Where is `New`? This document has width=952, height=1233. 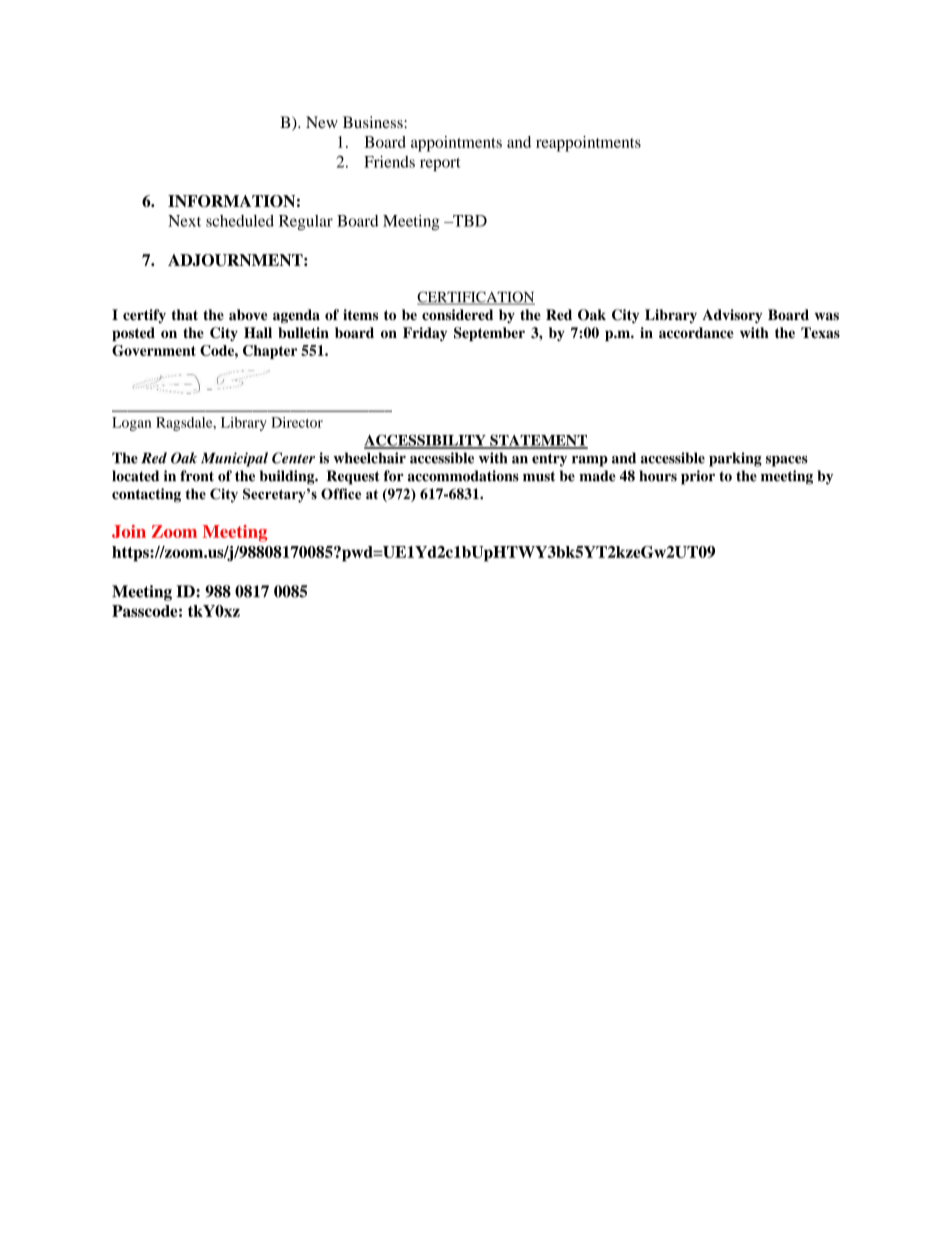 New is located at coordinates (322, 122).
